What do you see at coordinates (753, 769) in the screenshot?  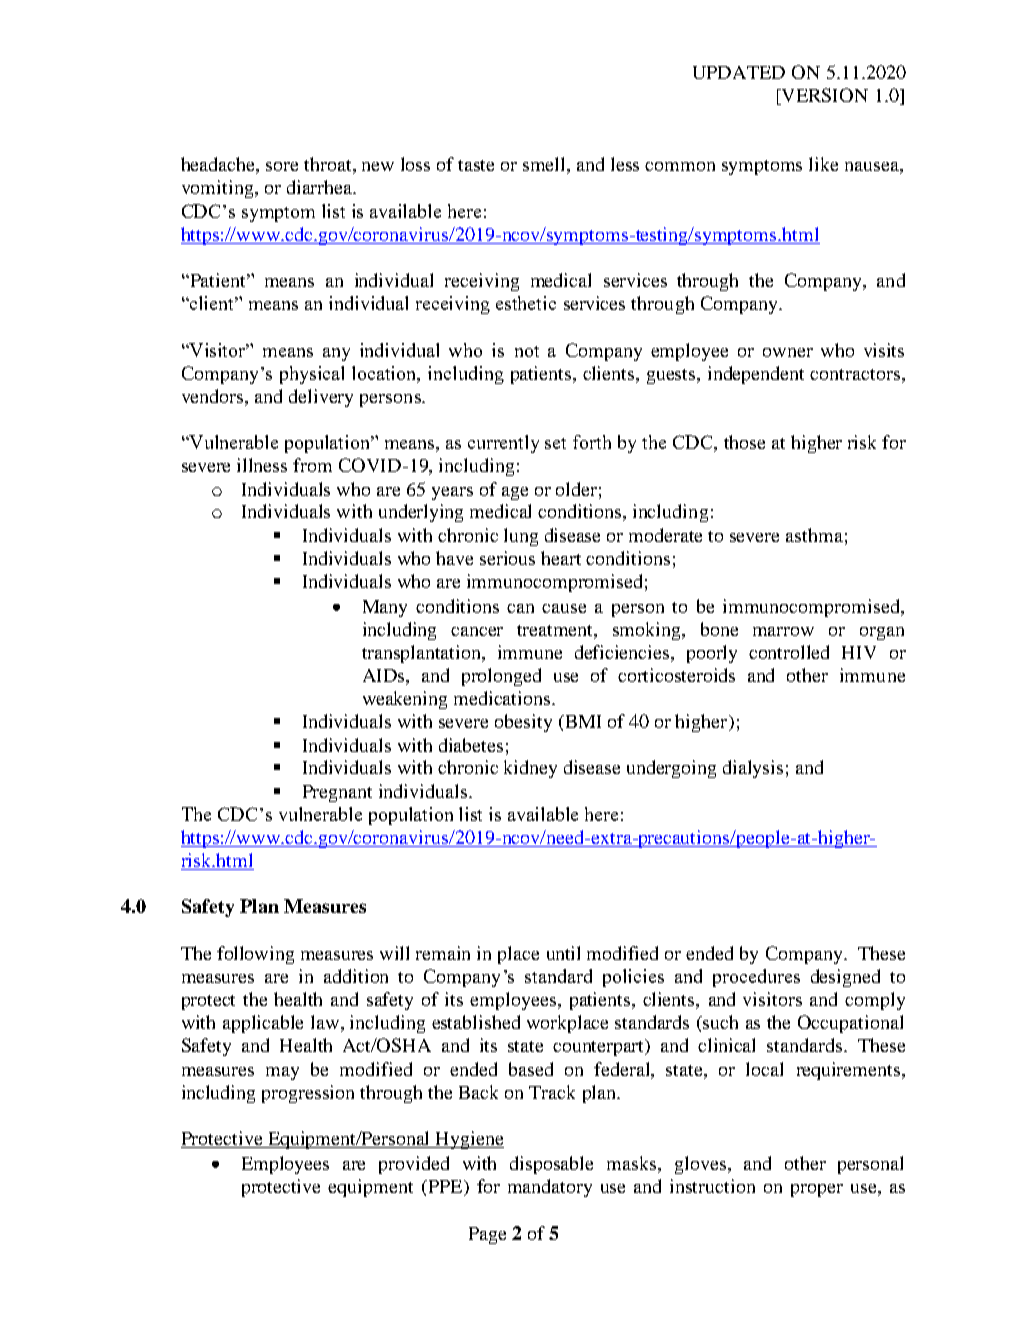 I see `dialysis` at bounding box center [753, 769].
